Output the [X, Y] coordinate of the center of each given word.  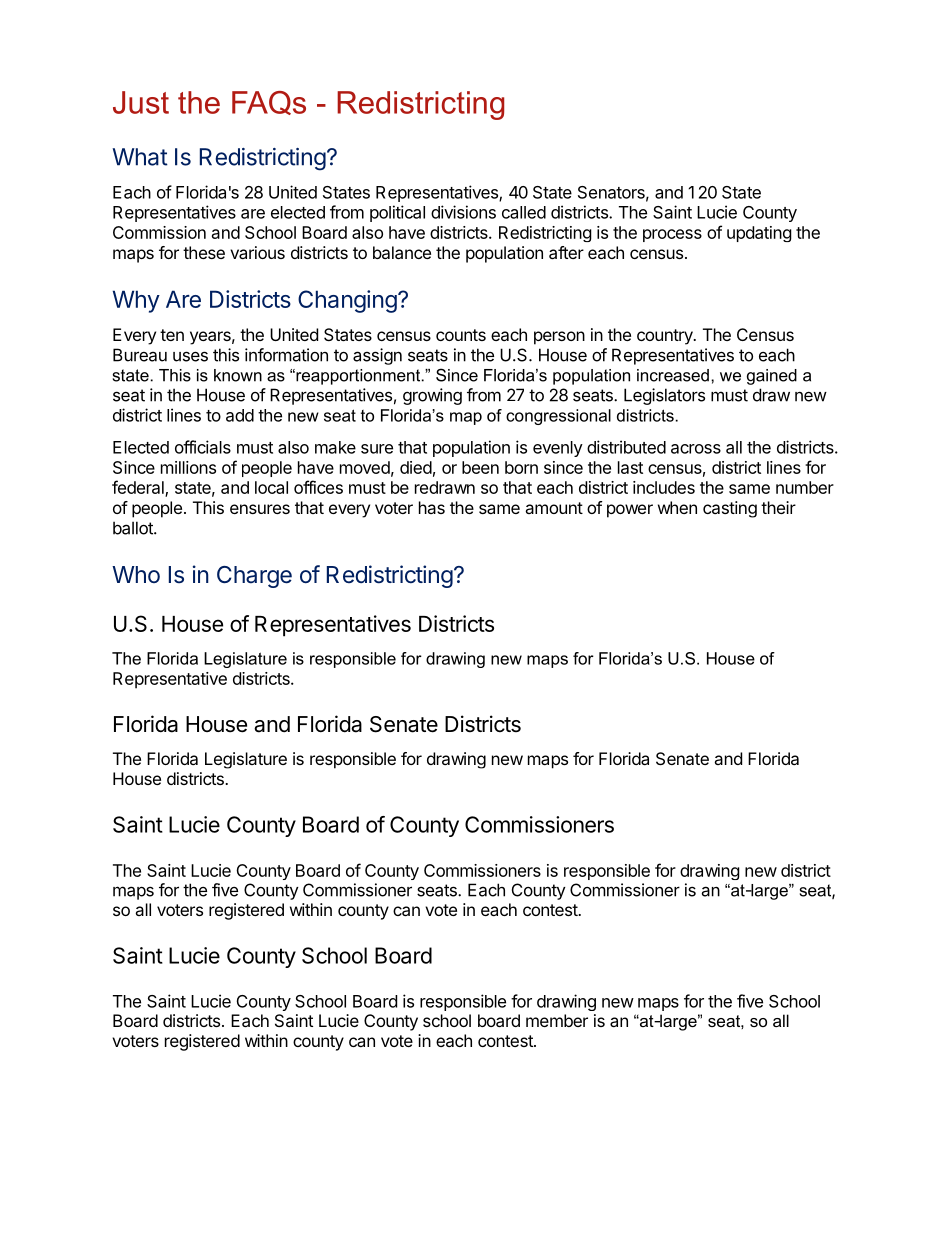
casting [730, 509]
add [240, 415]
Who [136, 574]
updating [759, 234]
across [696, 449]
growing [432, 396]
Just [141, 102]
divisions [463, 212]
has [432, 507]
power [630, 511]
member [557, 1020]
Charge [254, 577]
